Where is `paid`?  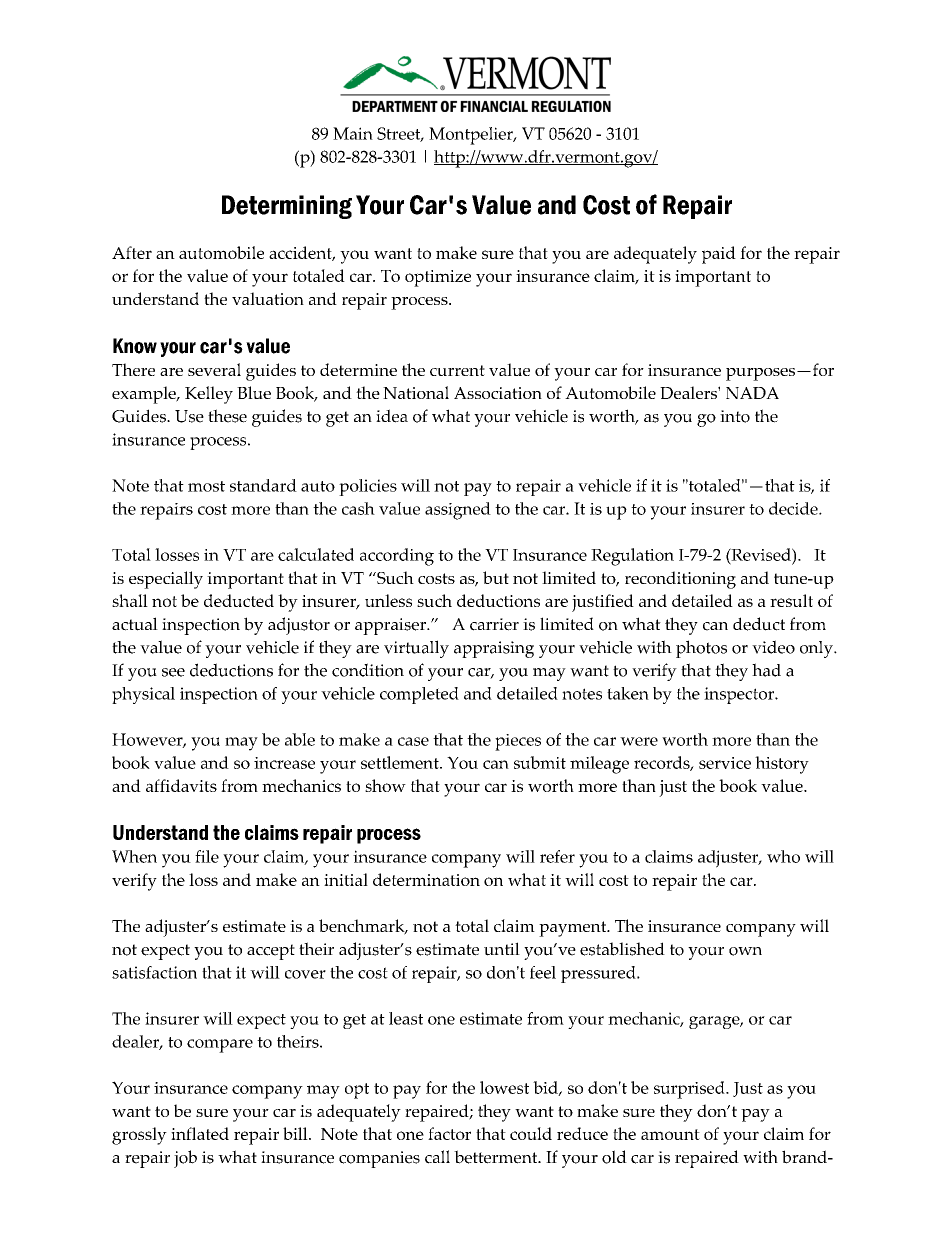
paid is located at coordinates (719, 255).
